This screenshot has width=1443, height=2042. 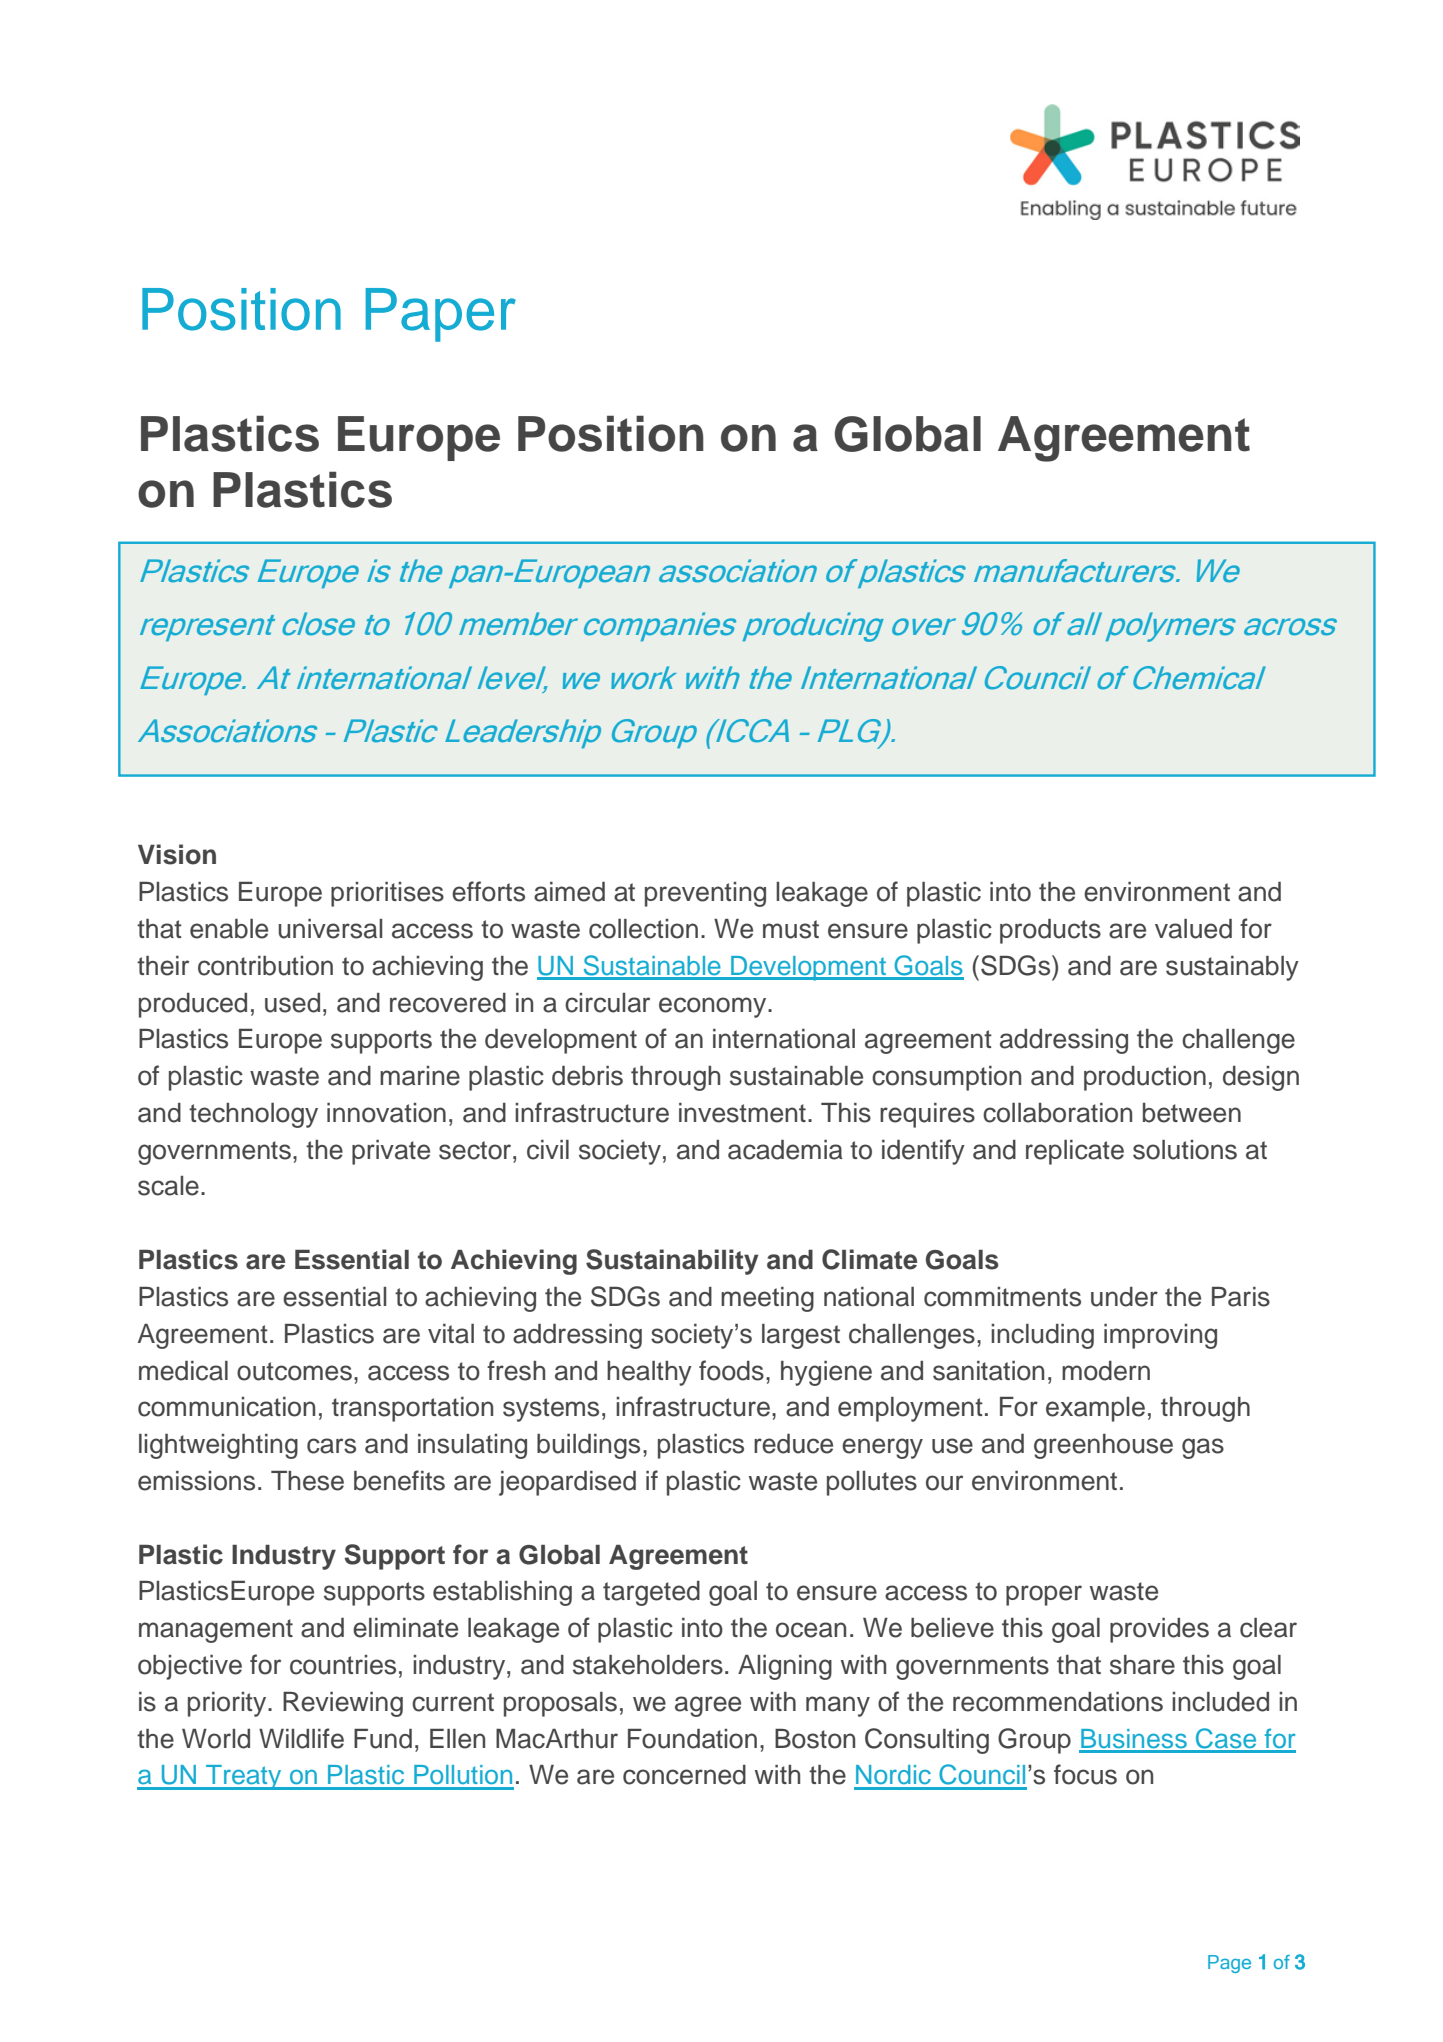 I want to click on Paper, so click(x=441, y=315).
